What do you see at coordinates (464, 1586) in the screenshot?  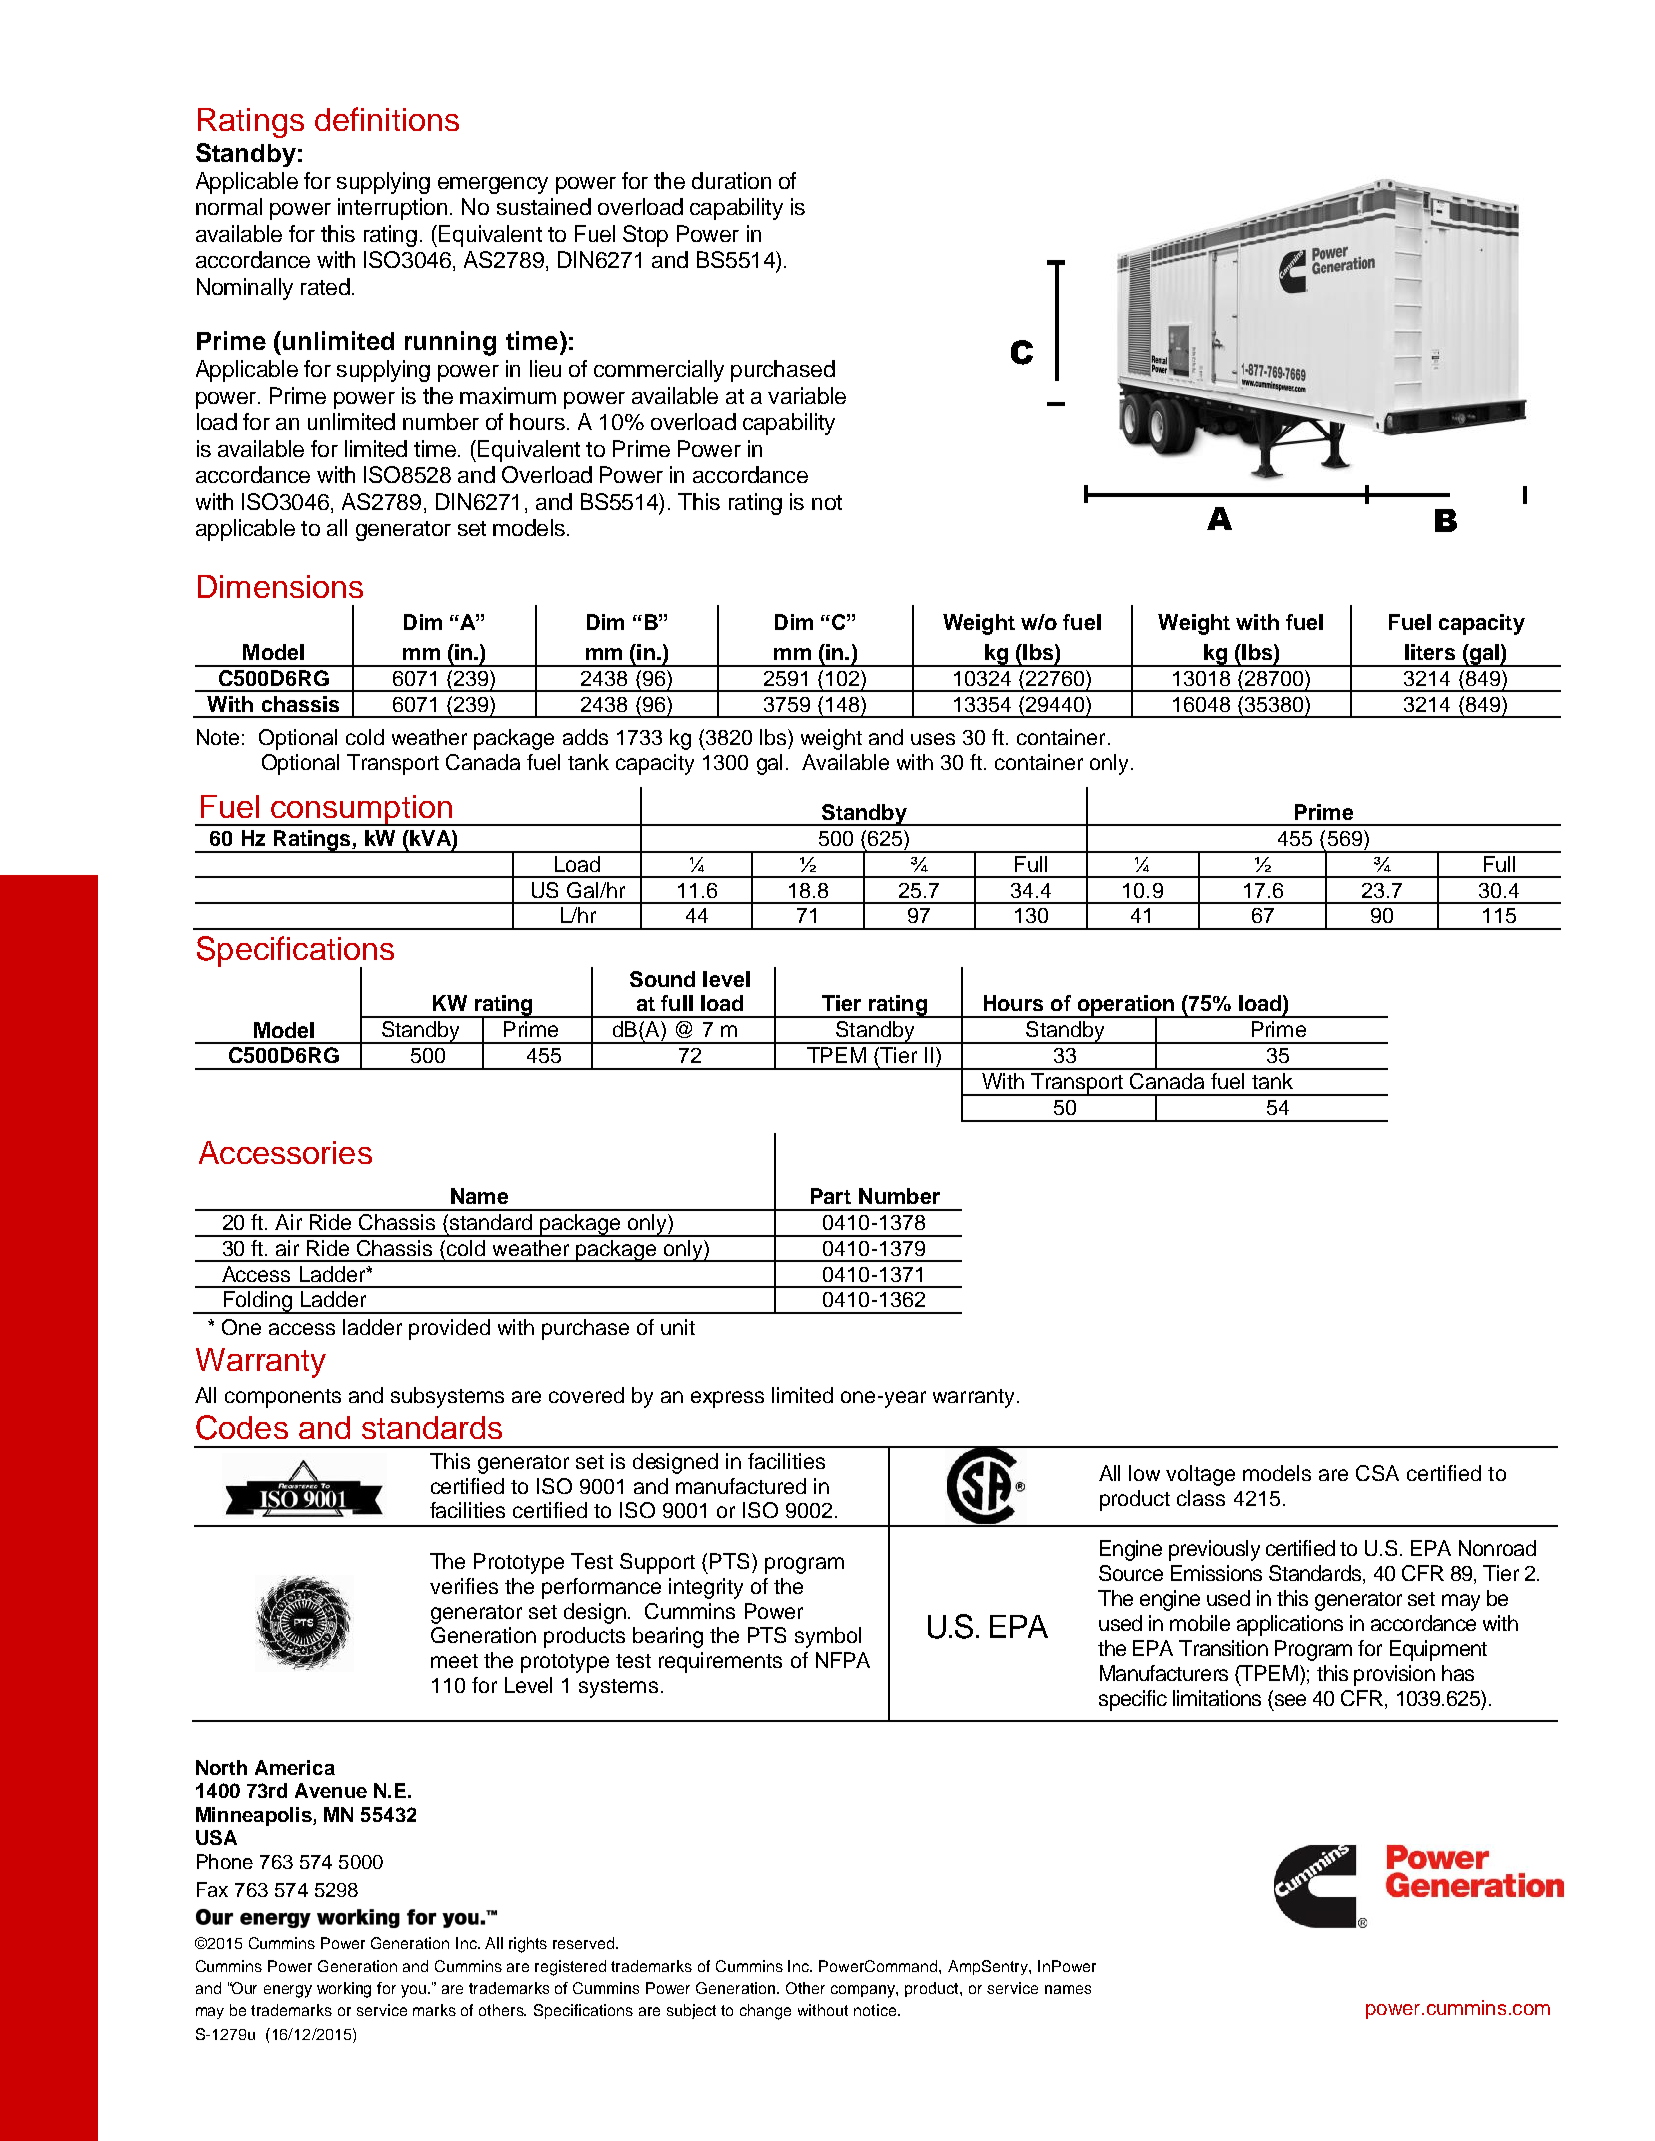 I see `verifies` at bounding box center [464, 1586].
